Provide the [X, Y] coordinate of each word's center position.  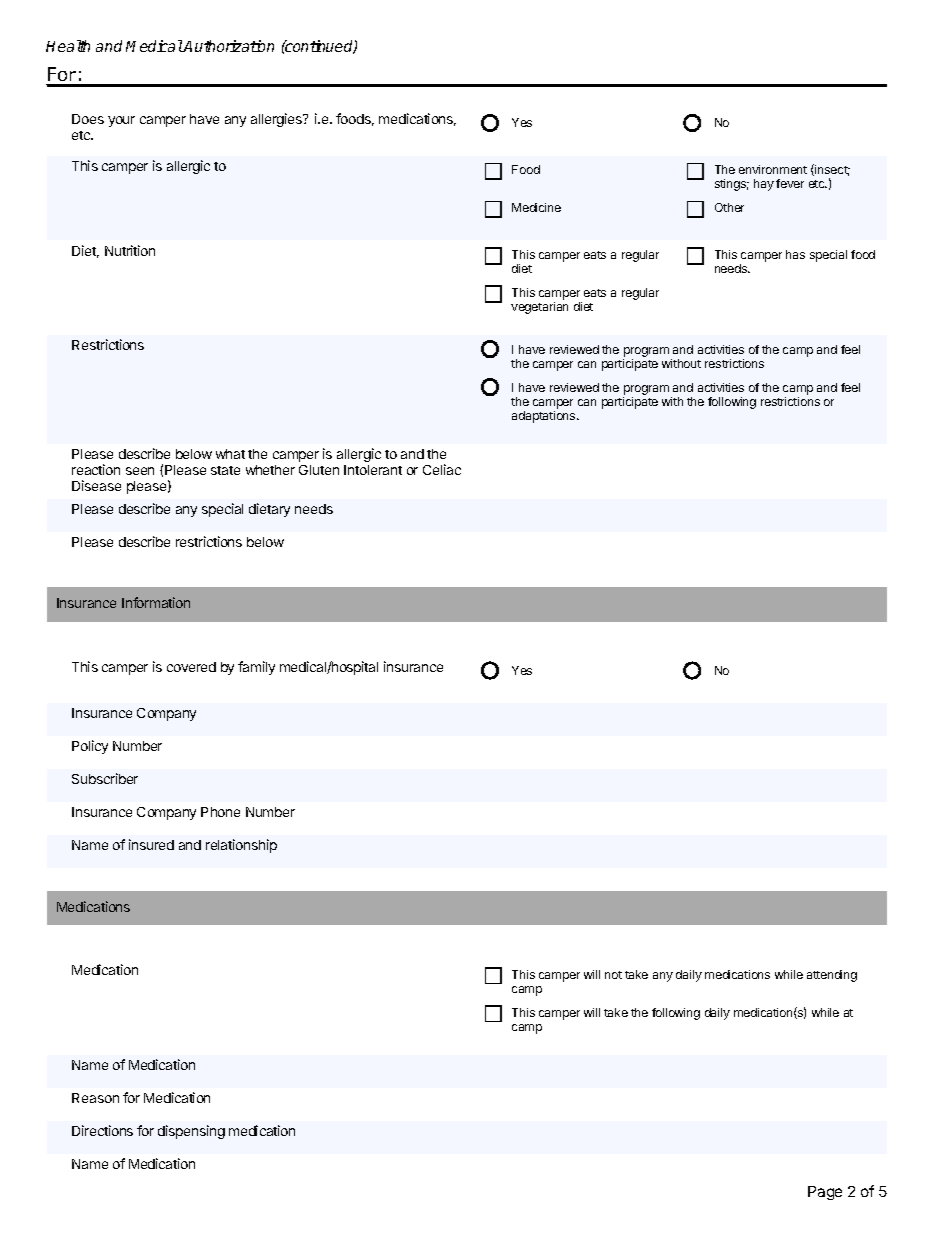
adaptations [545, 417]
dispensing [191, 1132]
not [613, 975]
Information [156, 602]
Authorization [228, 46]
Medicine [536, 207]
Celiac [442, 469]
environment [773, 169]
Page [825, 1193]
